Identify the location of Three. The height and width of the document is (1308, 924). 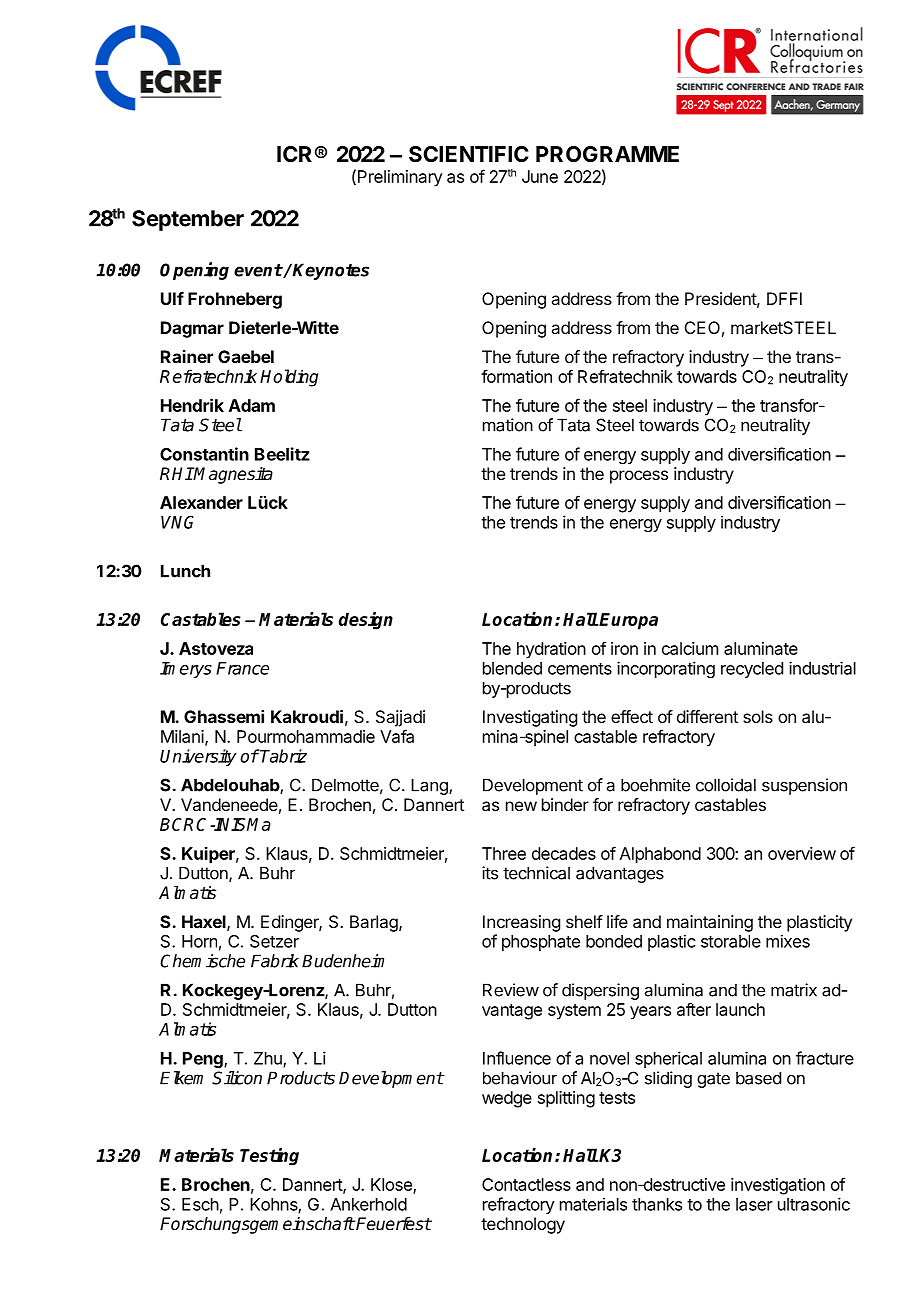
(504, 853).
